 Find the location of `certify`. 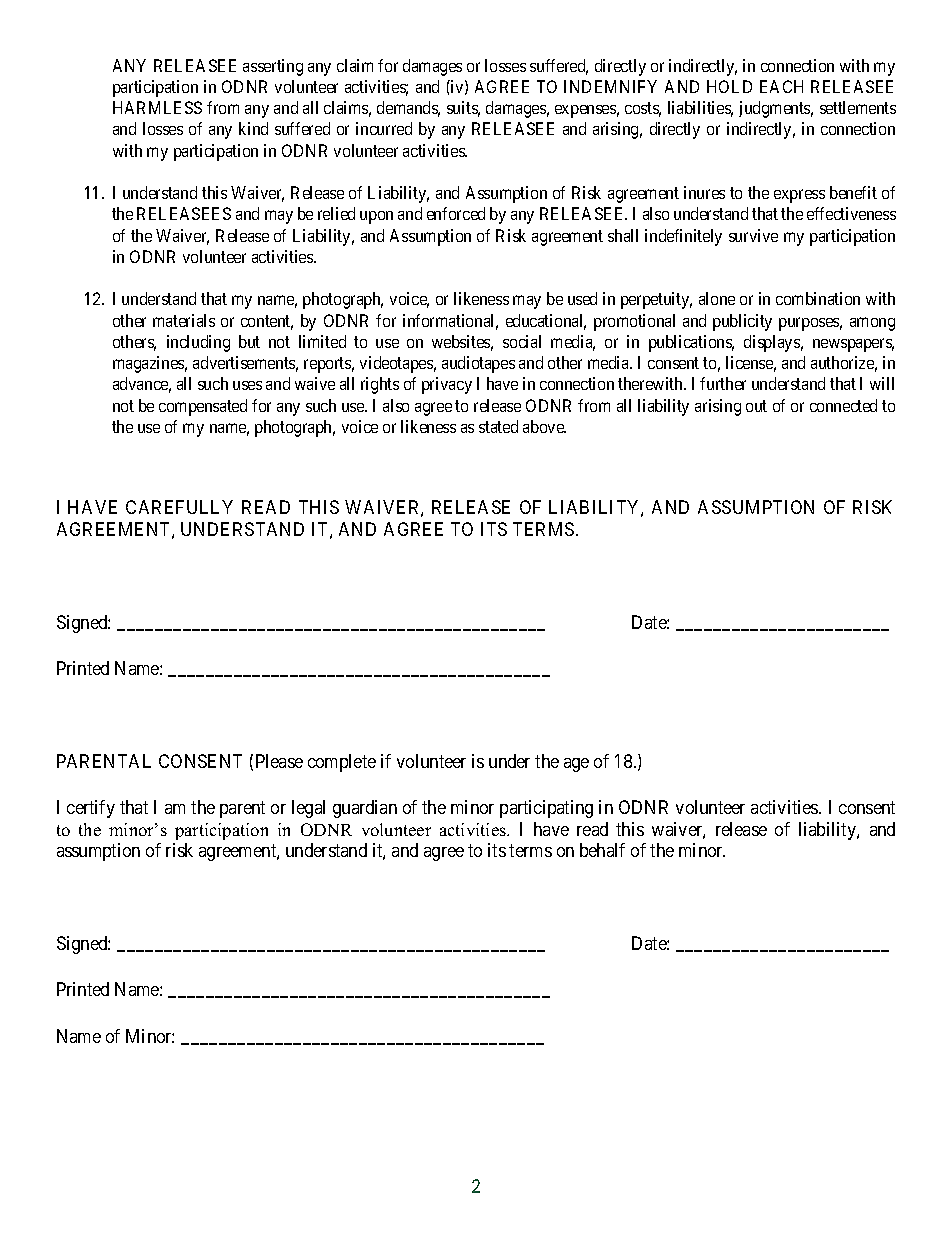

certify is located at coordinates (91, 809).
